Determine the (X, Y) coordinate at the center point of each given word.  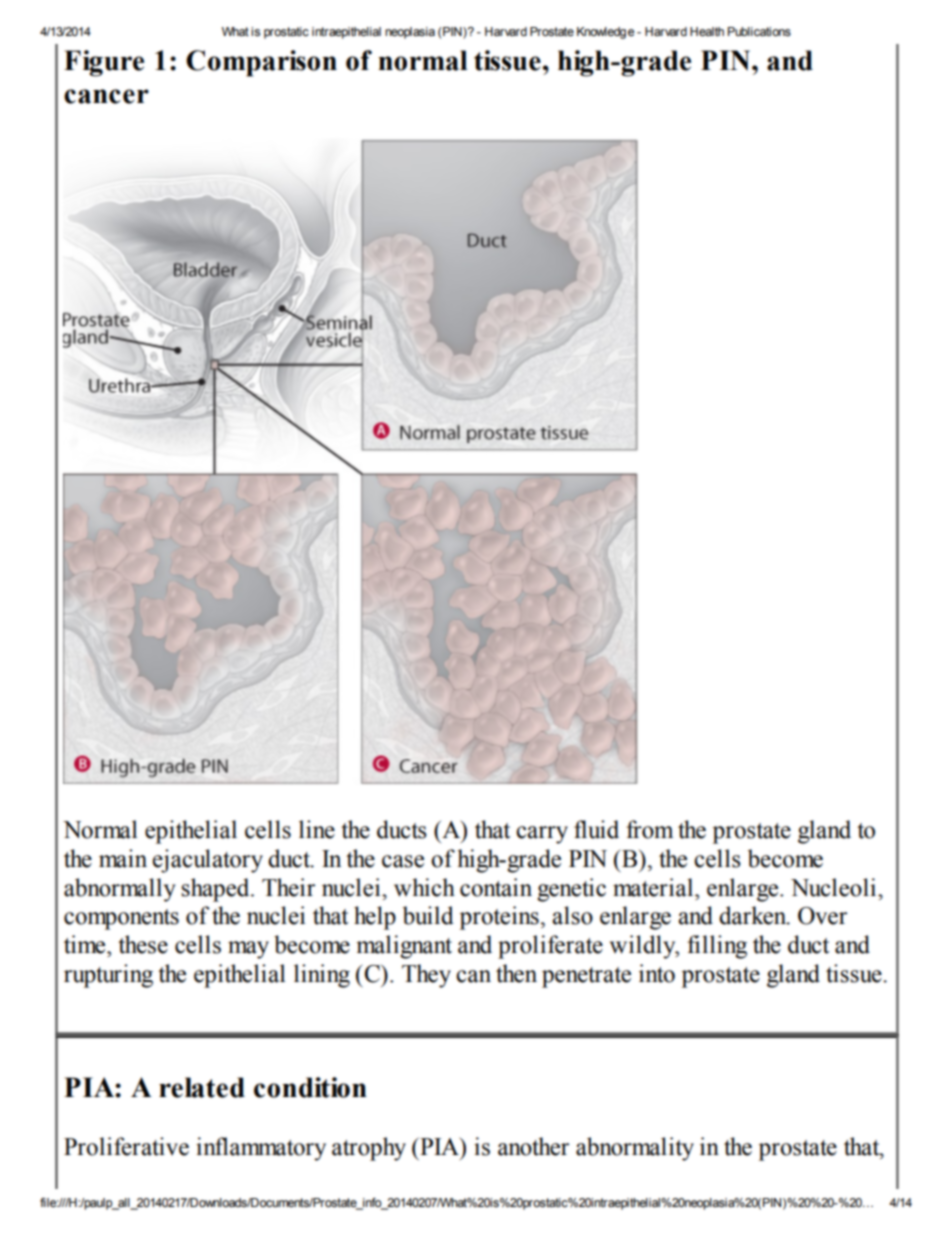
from (649, 829)
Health (707, 31)
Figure (104, 63)
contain (496, 887)
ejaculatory (208, 861)
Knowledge (605, 33)
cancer (106, 96)
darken (754, 915)
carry (542, 835)
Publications (759, 31)
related (202, 1087)
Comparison (261, 63)
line (317, 829)
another (533, 1146)
